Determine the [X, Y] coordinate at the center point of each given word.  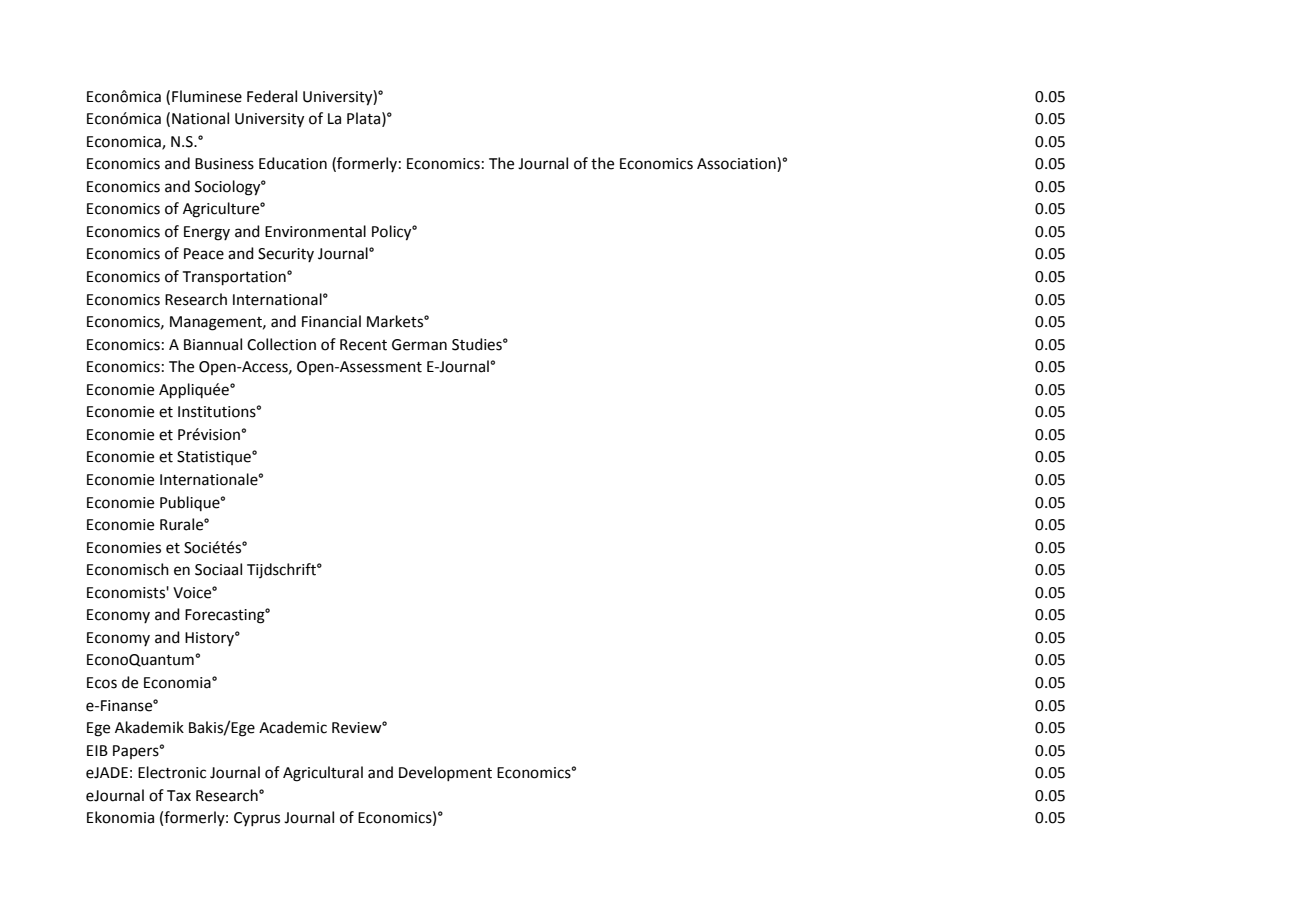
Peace [204, 254]
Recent [363, 345]
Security [286, 255]
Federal [272, 96]
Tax [179, 796]
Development [445, 773]
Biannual [213, 344]
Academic [293, 727]
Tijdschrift [282, 570]
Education [293, 163]
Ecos [102, 683]
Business [224, 164]
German [419, 345]
